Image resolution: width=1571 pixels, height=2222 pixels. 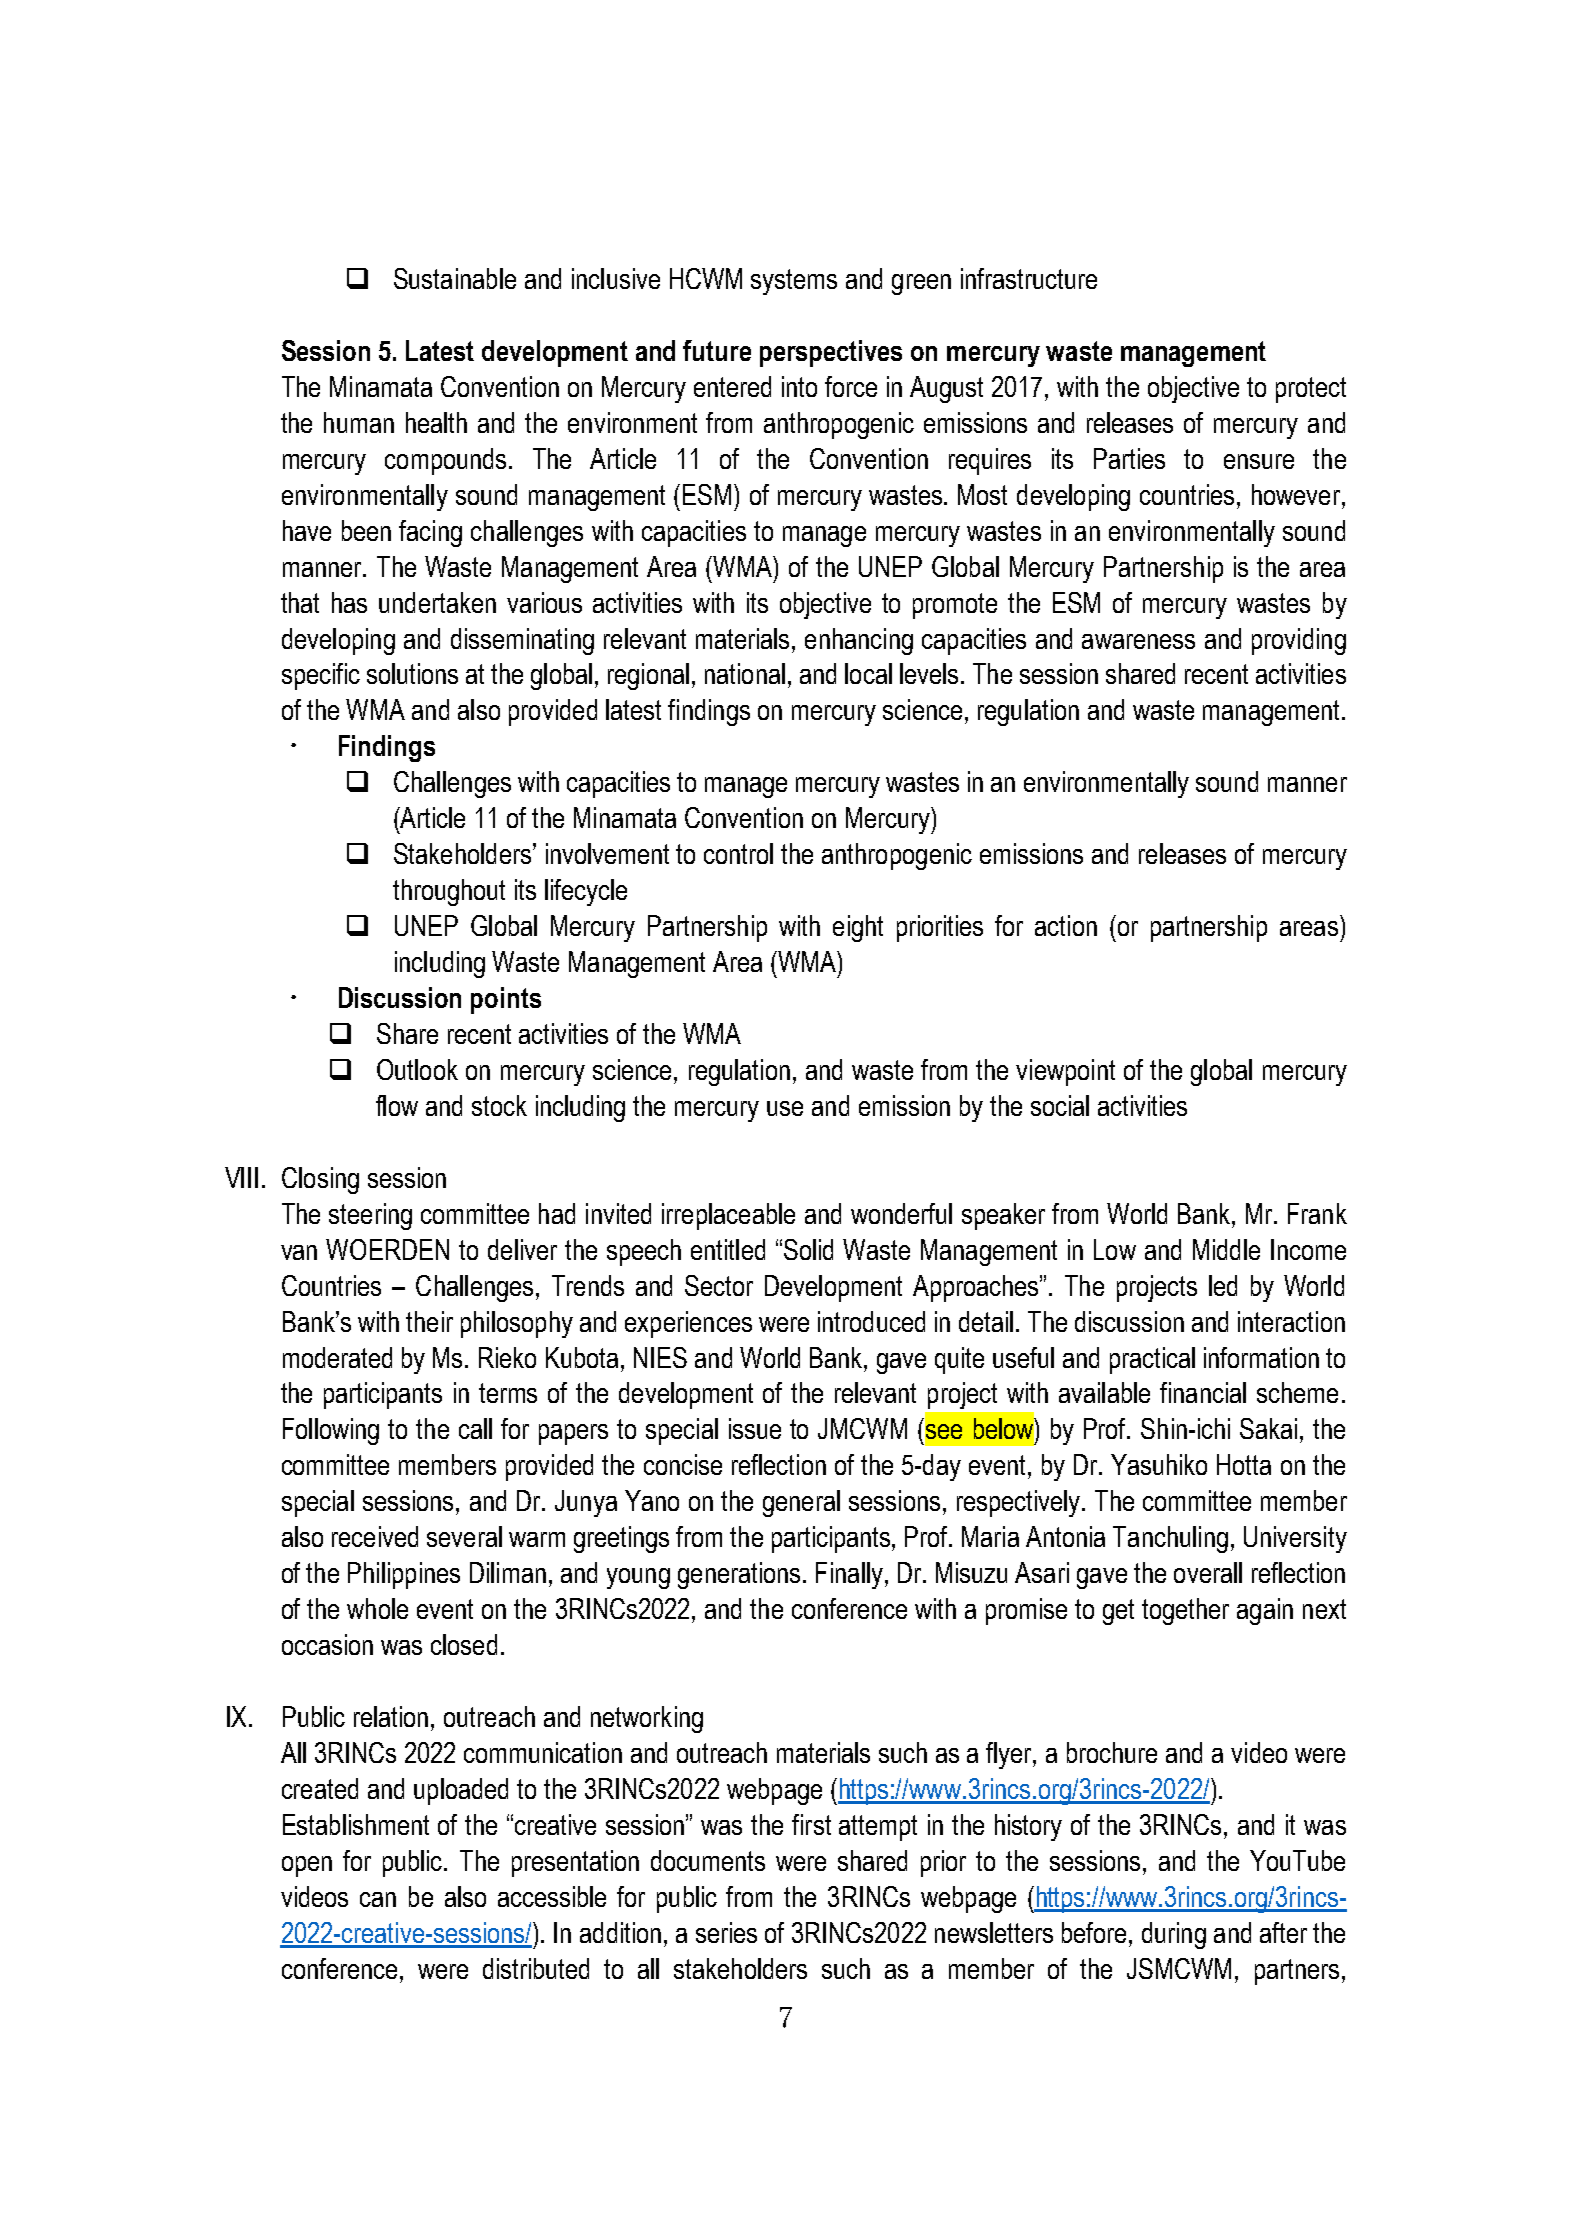 What do you see at coordinates (455, 278) in the image?
I see `Sustainable` at bounding box center [455, 278].
